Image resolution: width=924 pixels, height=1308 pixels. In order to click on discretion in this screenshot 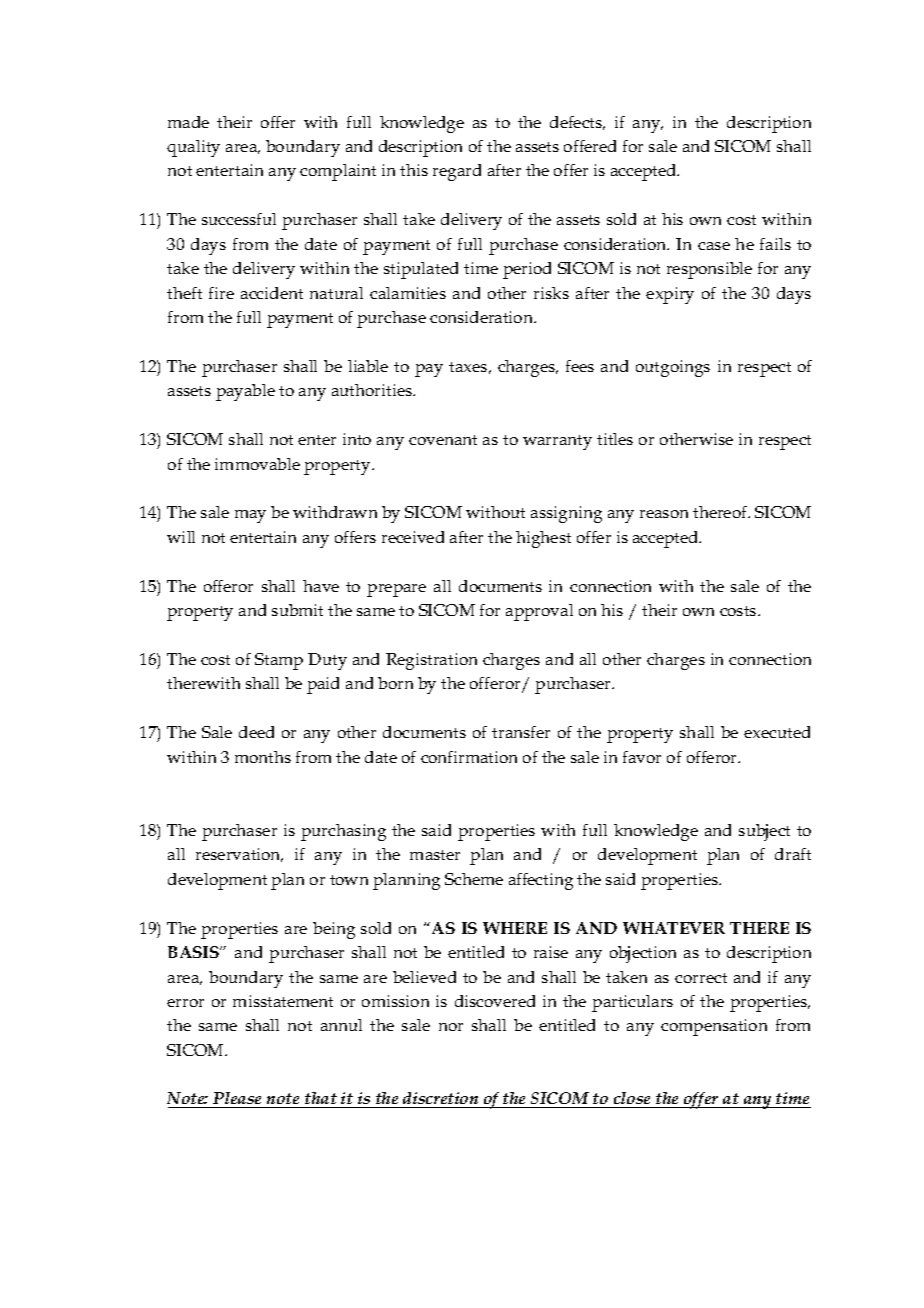, I will do `click(440, 1098)`.
